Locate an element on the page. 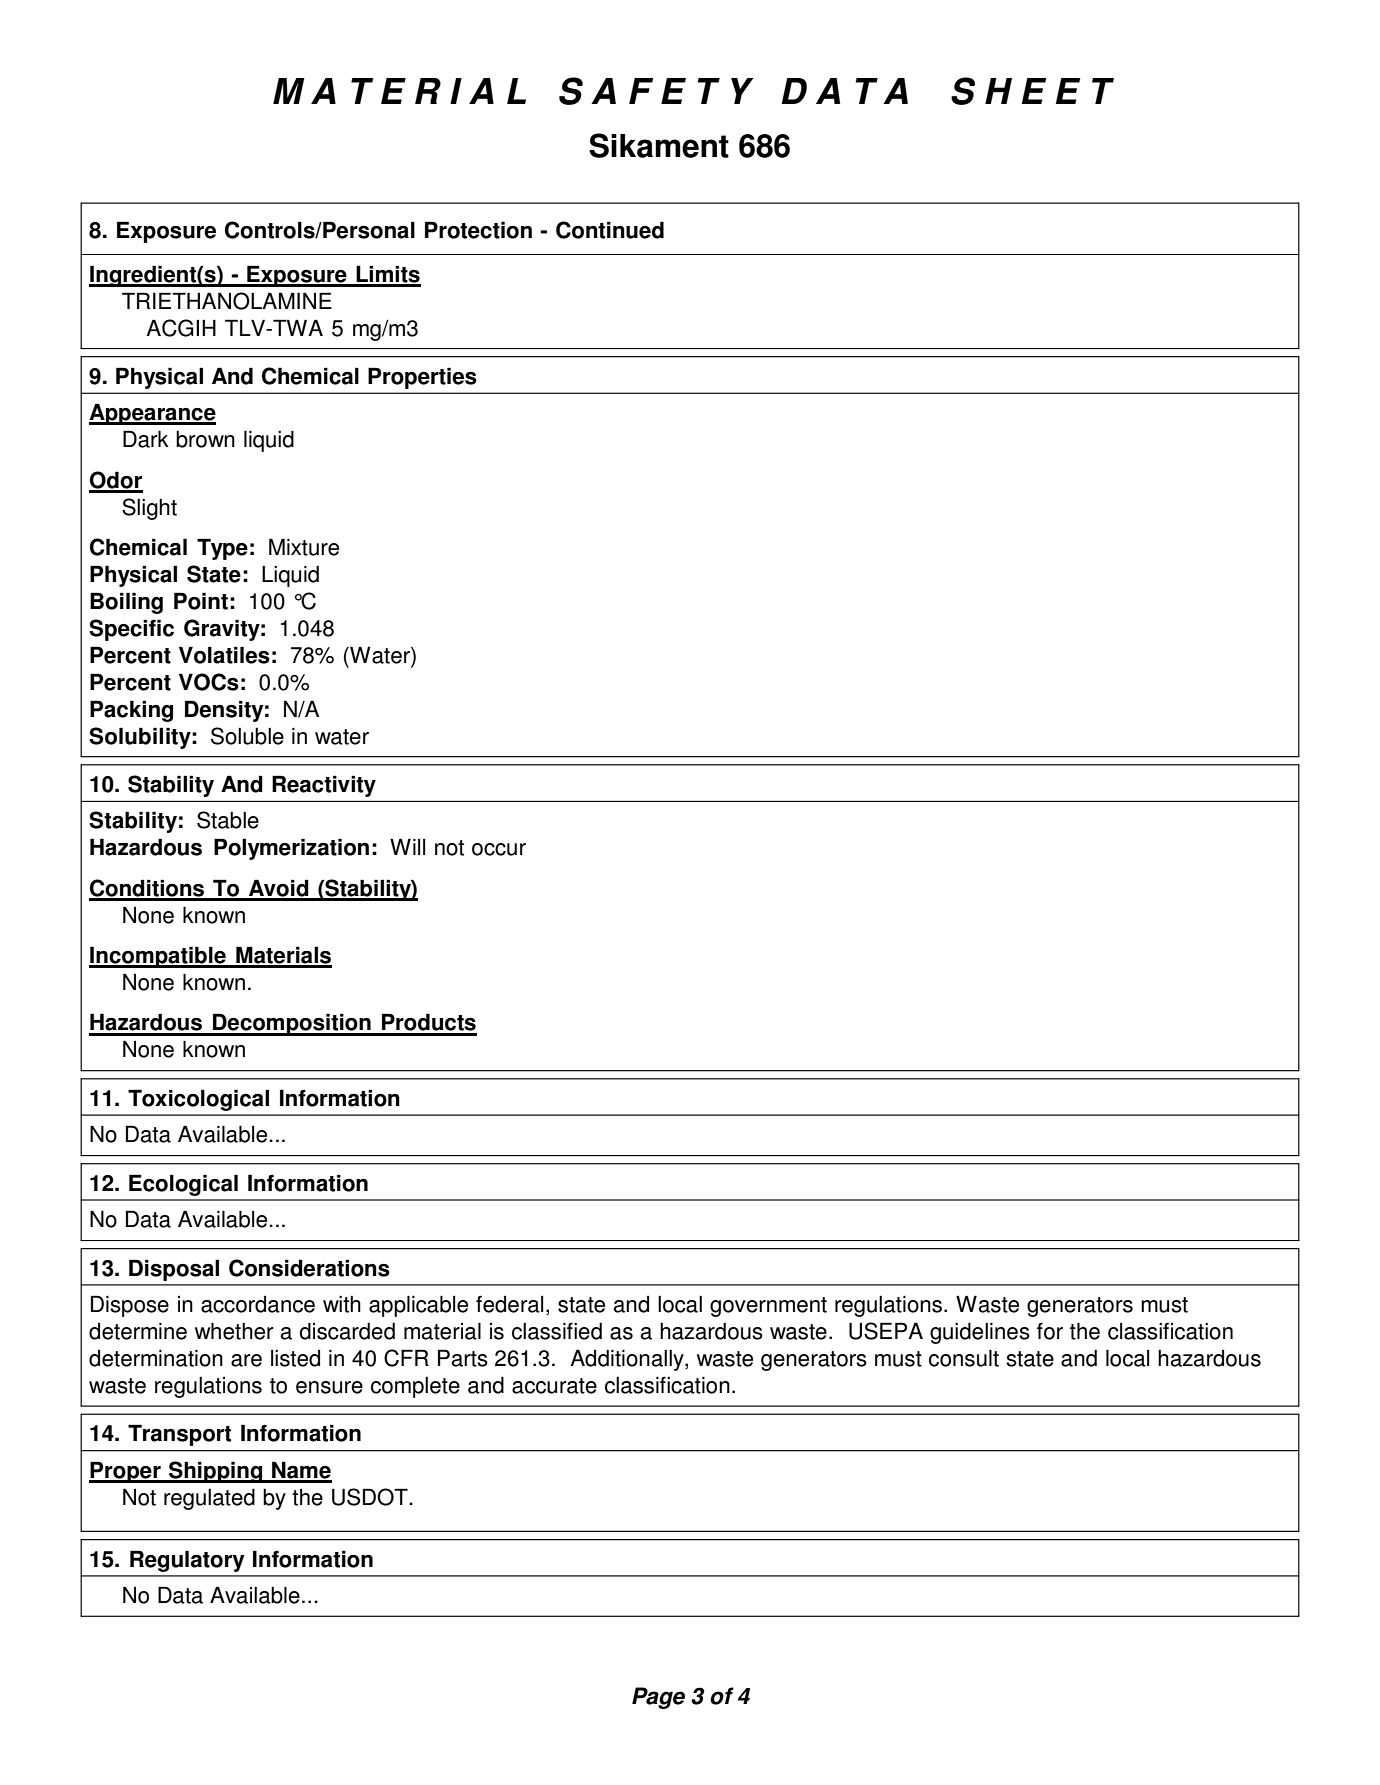 This document has width=1380, height=1785. Protection is located at coordinates (478, 230).
